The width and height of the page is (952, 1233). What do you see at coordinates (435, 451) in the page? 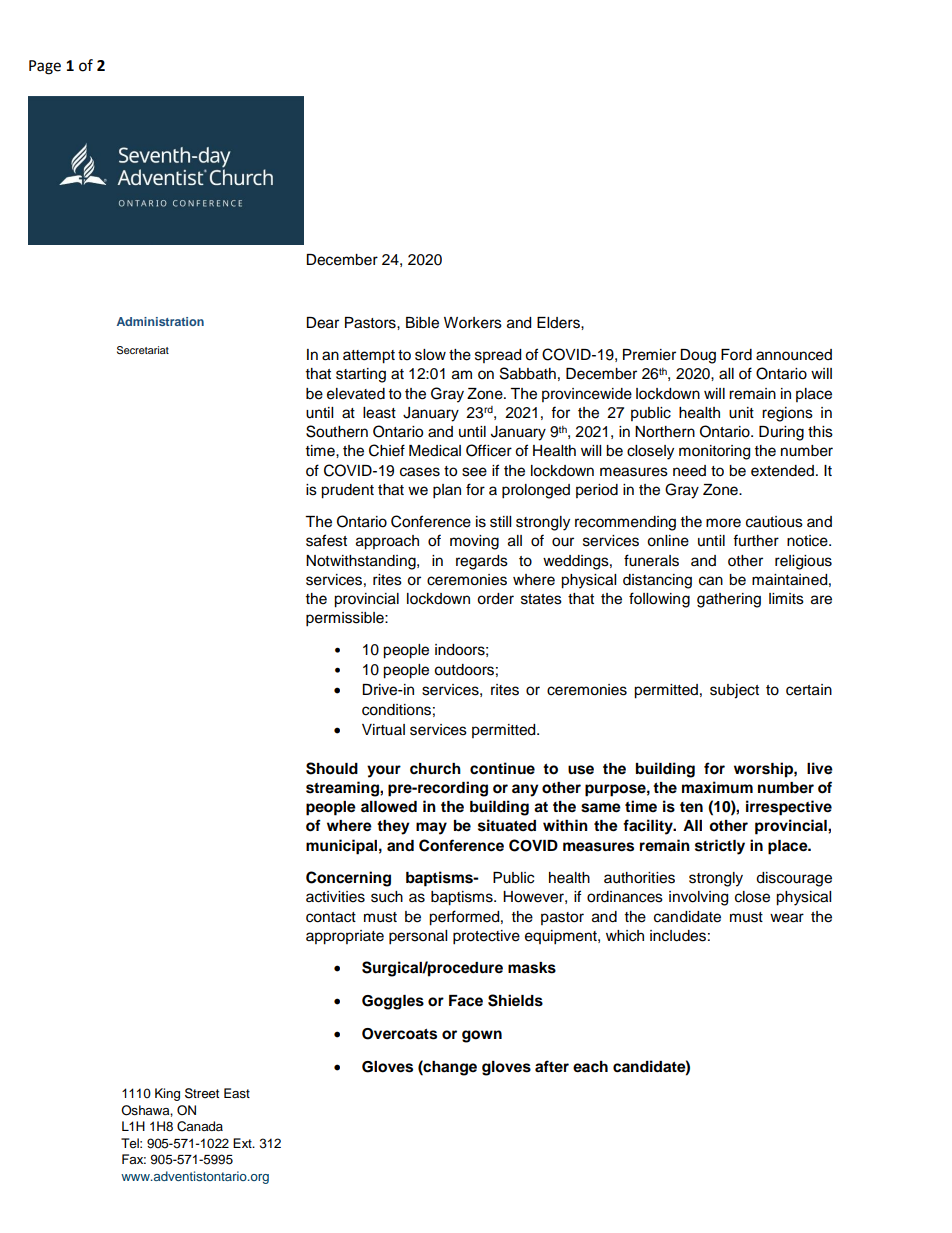
I see `Medical` at bounding box center [435, 451].
